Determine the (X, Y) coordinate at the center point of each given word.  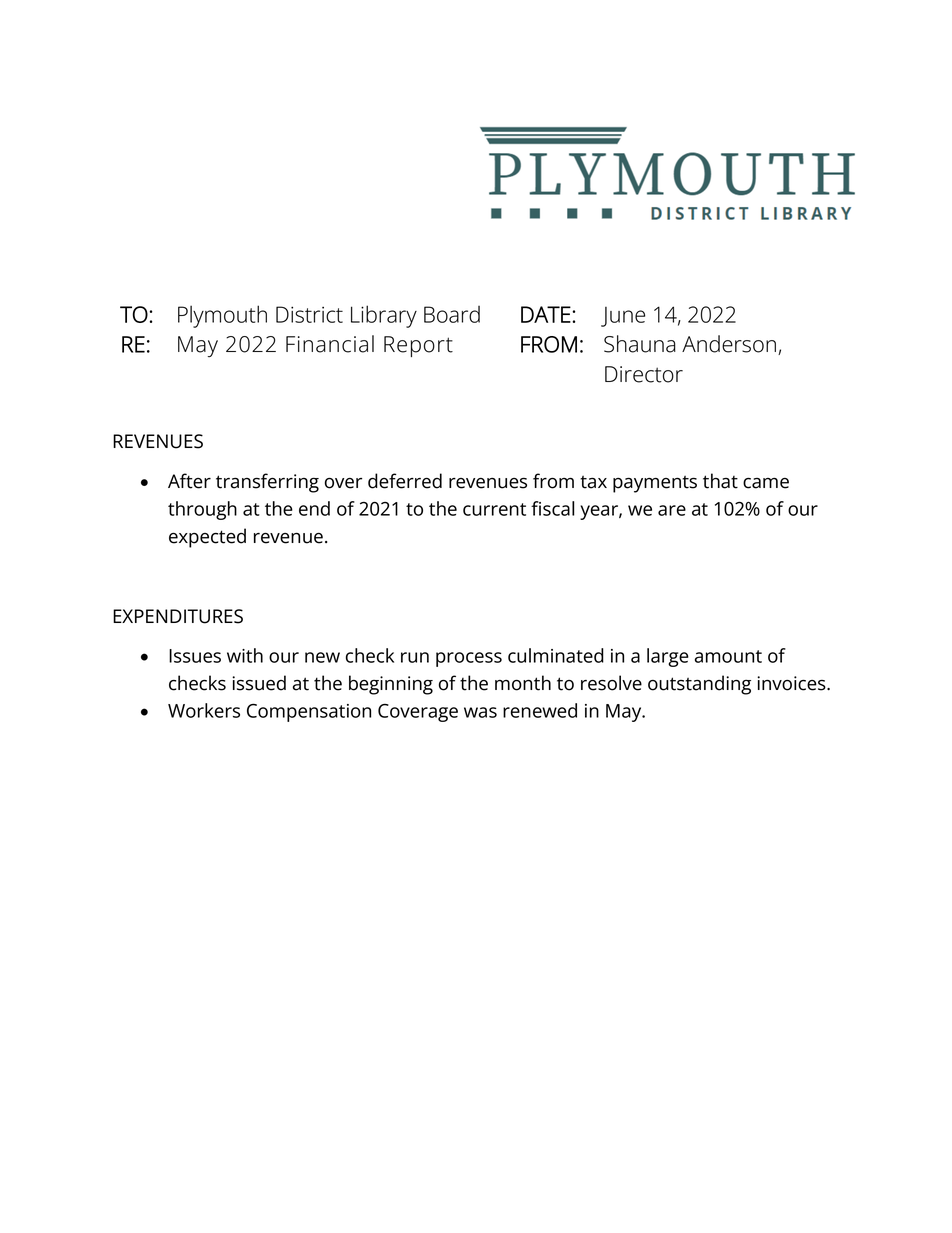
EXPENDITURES (178, 616)
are (672, 510)
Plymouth (222, 316)
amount (728, 656)
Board (452, 314)
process (469, 659)
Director (644, 374)
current (494, 509)
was (480, 712)
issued (259, 683)
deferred (405, 481)
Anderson (730, 345)
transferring (267, 483)
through (202, 510)
